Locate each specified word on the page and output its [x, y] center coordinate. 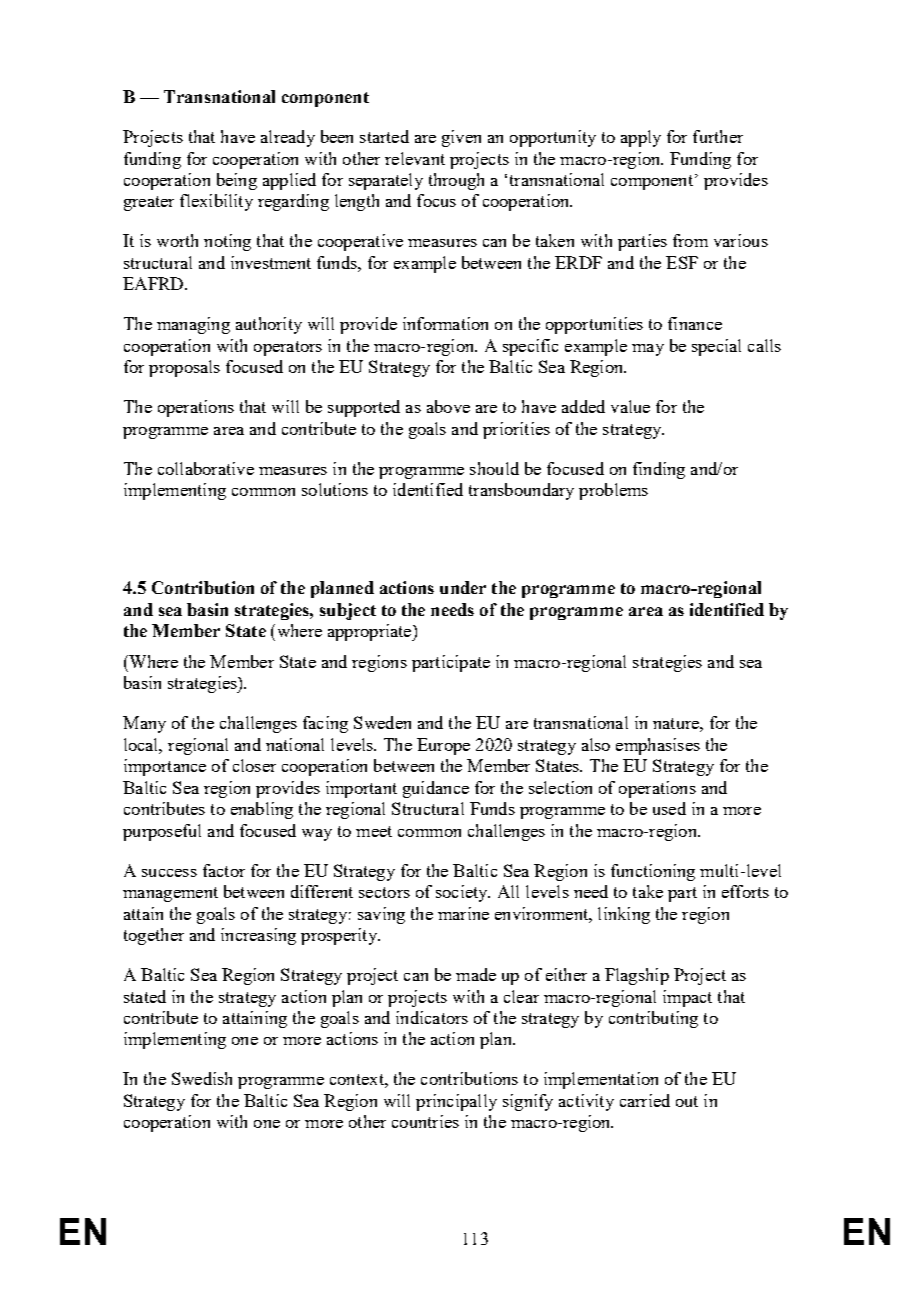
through [456, 181]
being [237, 181]
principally [456, 1102]
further [718, 136]
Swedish [202, 1078]
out [687, 1101]
